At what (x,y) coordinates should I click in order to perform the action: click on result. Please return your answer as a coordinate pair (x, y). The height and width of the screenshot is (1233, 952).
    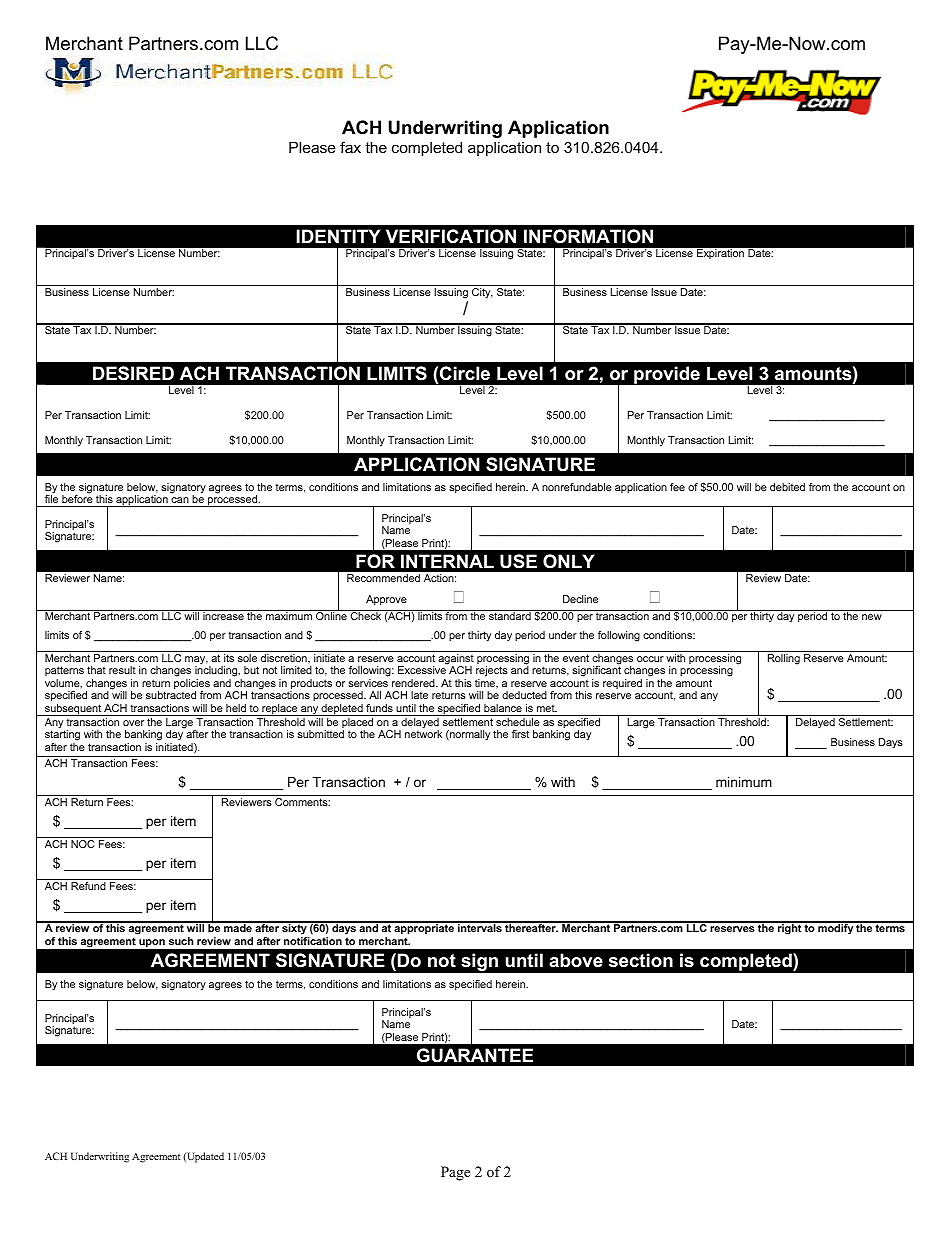
    Looking at the image, I should click on (122, 670).
